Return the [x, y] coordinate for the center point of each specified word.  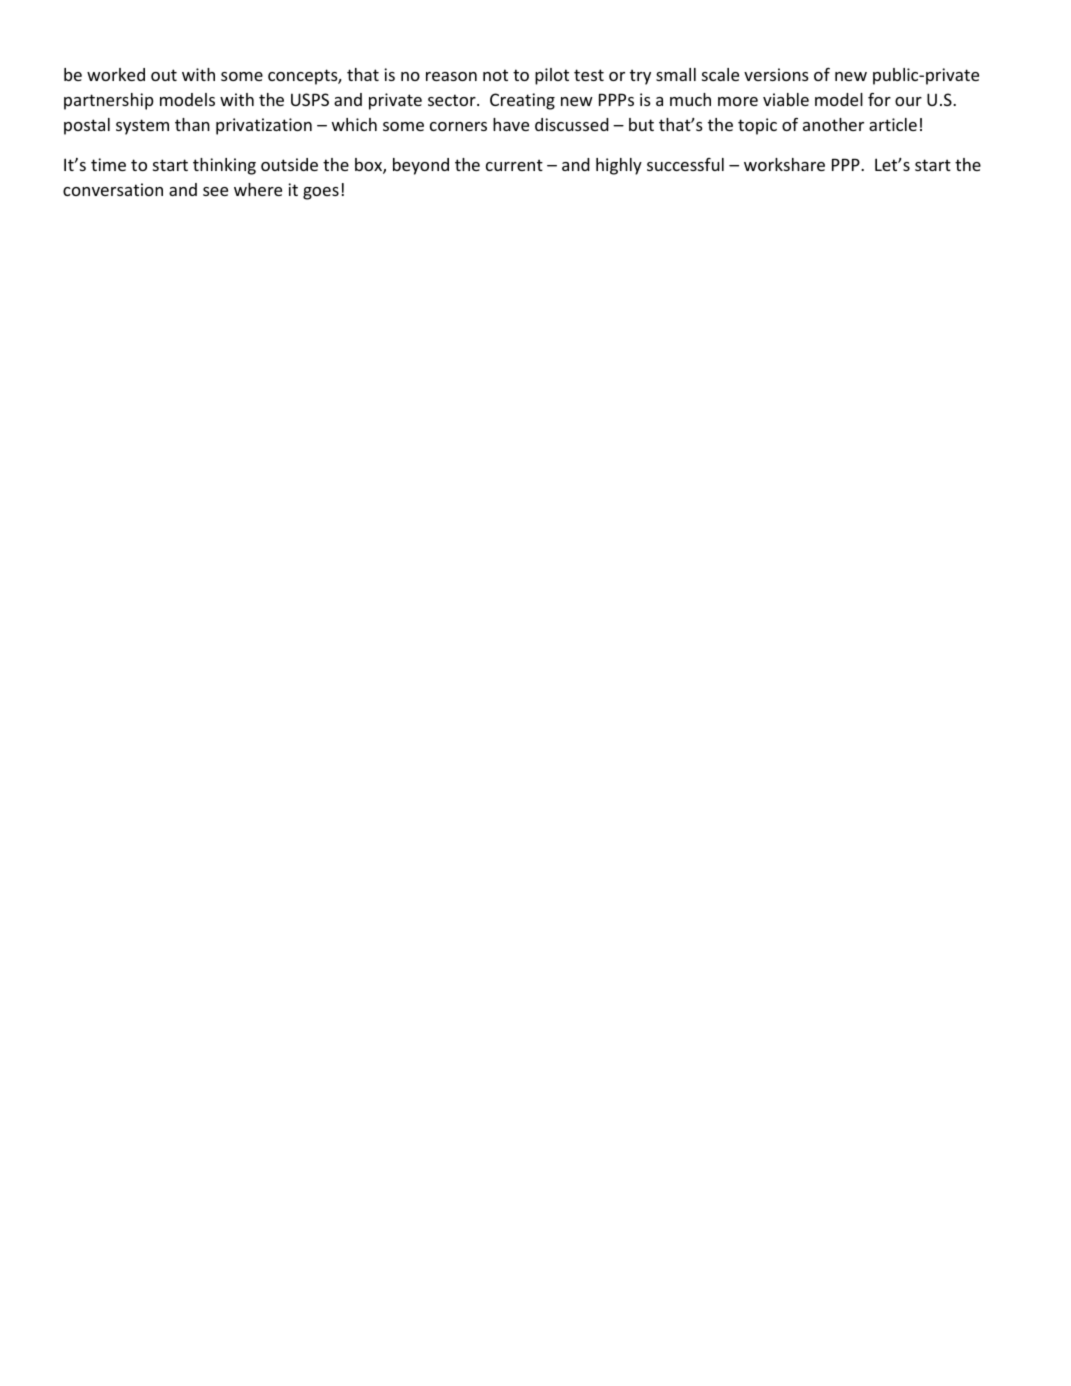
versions [776, 74]
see [215, 191]
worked [116, 74]
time [108, 164]
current [514, 165]
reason [451, 76]
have [511, 124]
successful [685, 164]
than [192, 124]
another [833, 124]
